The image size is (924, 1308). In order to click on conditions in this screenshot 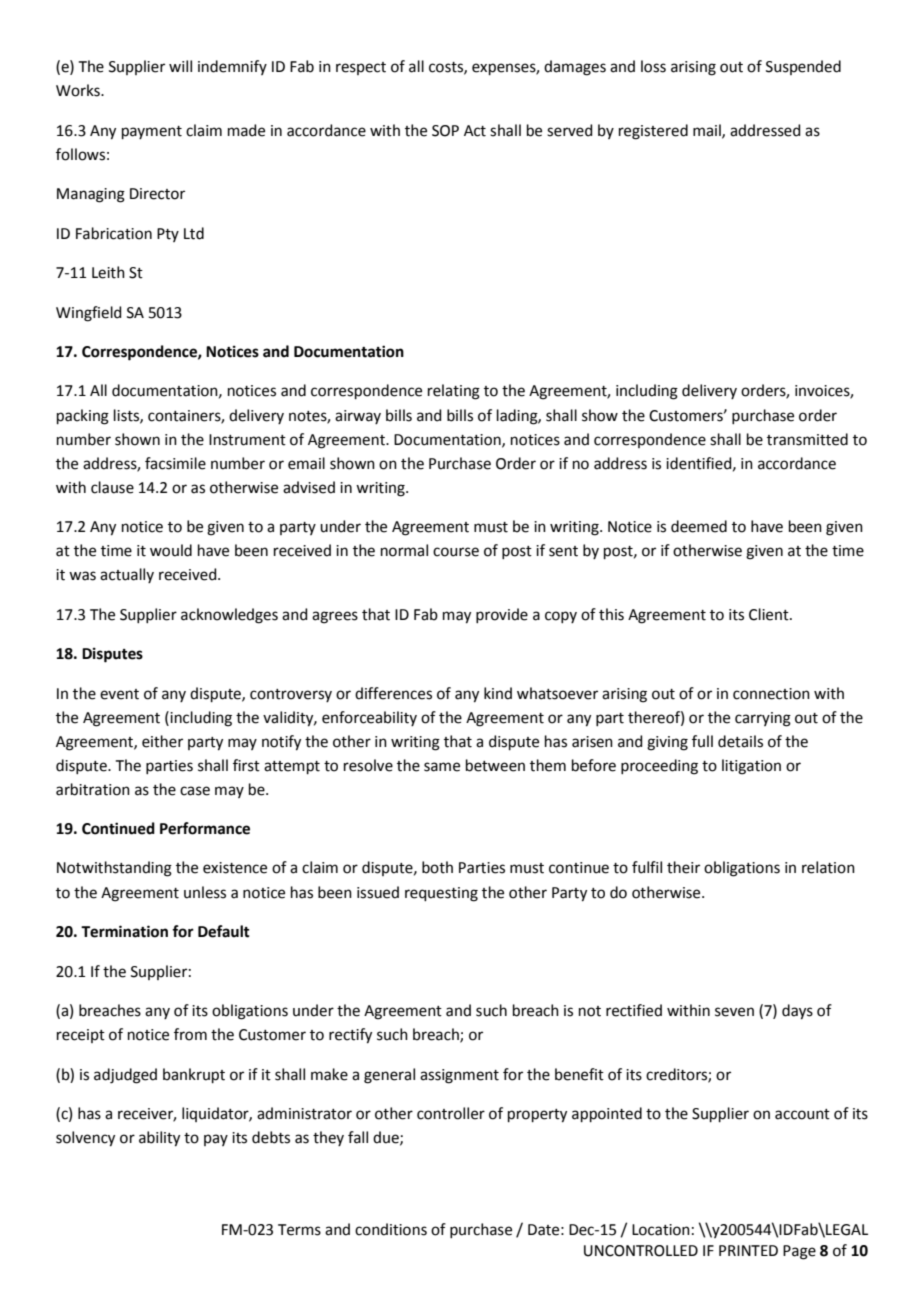, I will do `click(391, 1229)`.
